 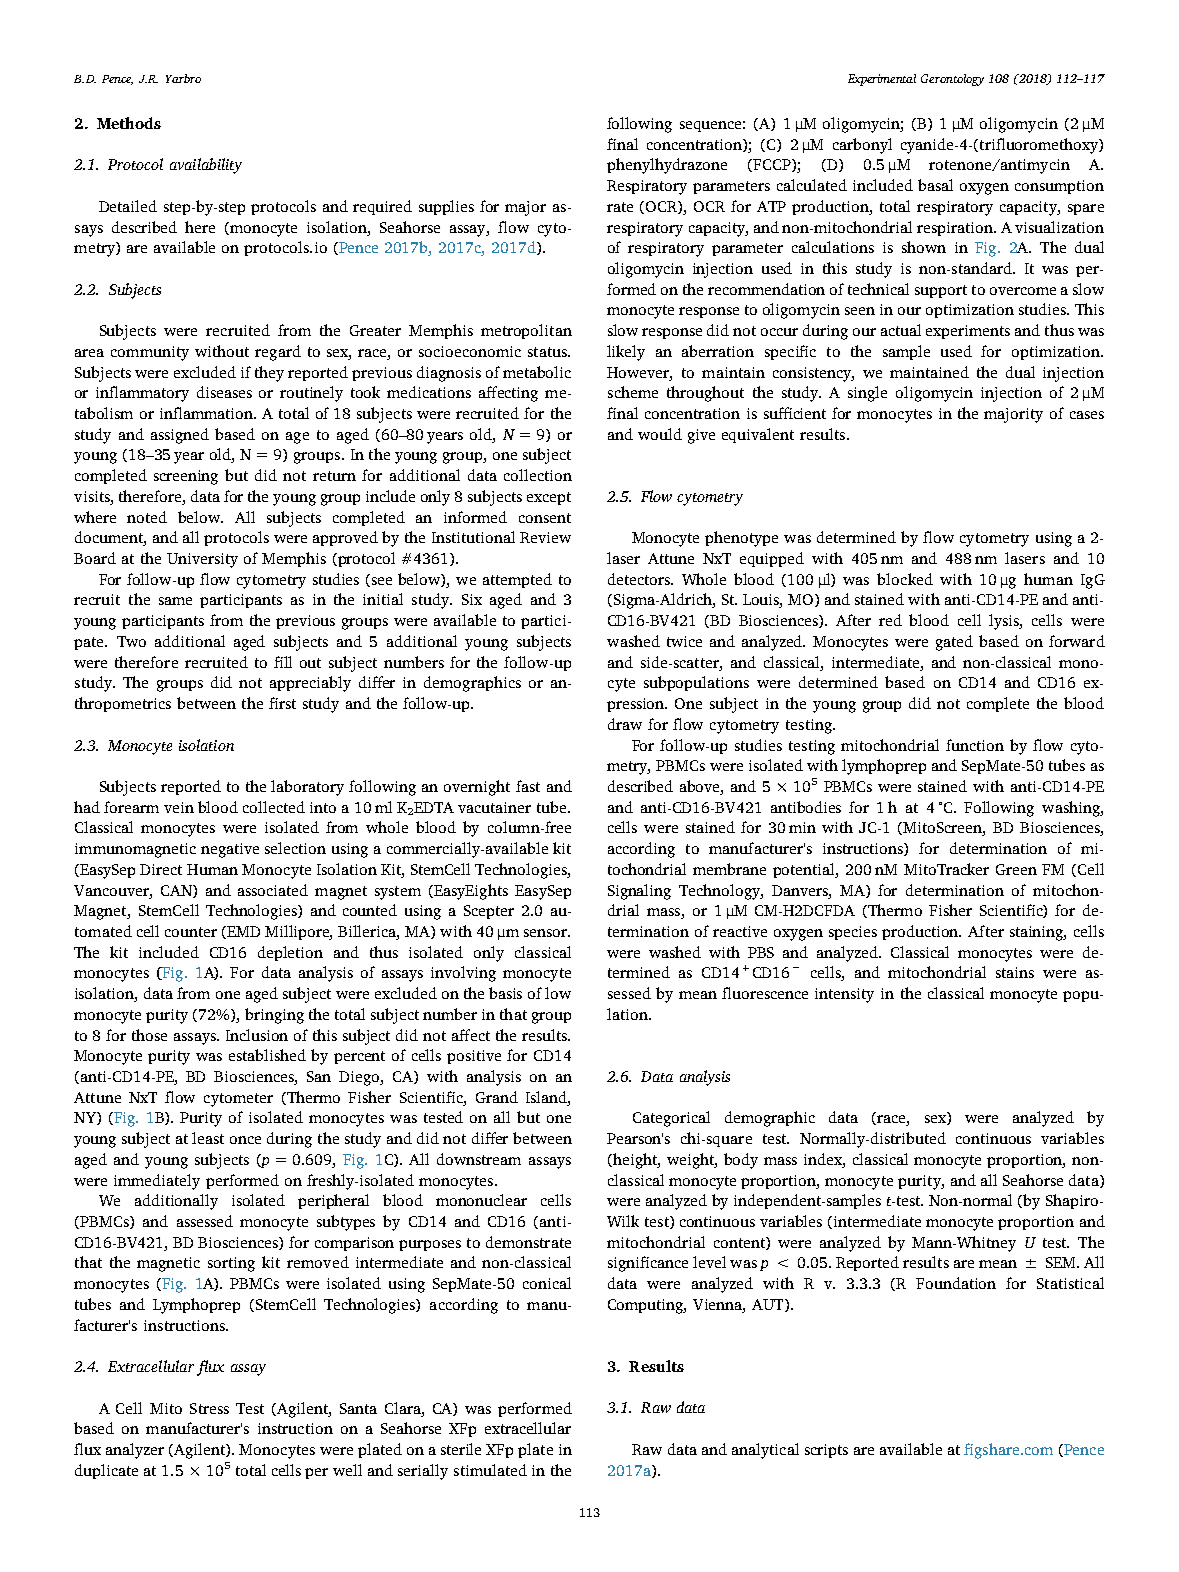 What do you see at coordinates (935, 185) in the screenshot?
I see `basal` at bounding box center [935, 185].
